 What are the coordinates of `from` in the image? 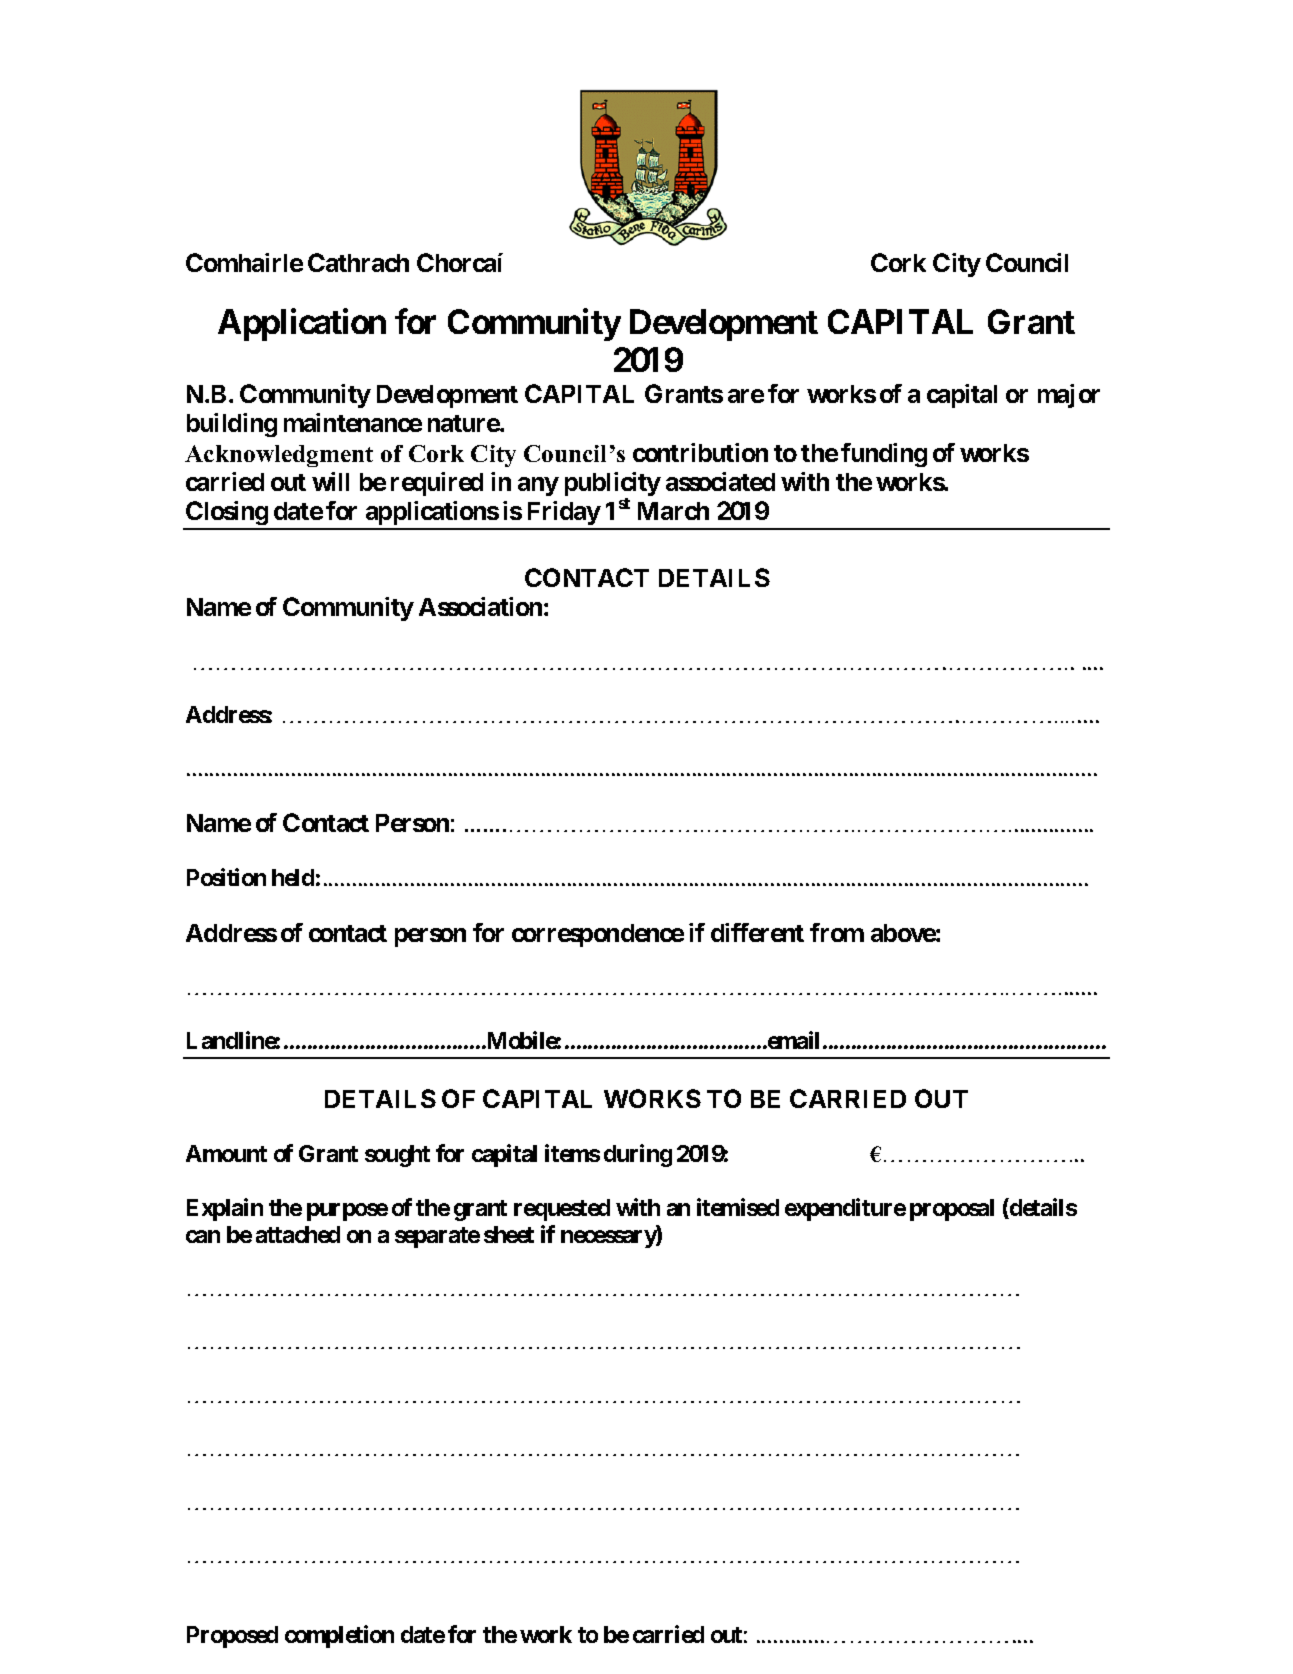 It's located at (837, 932).
